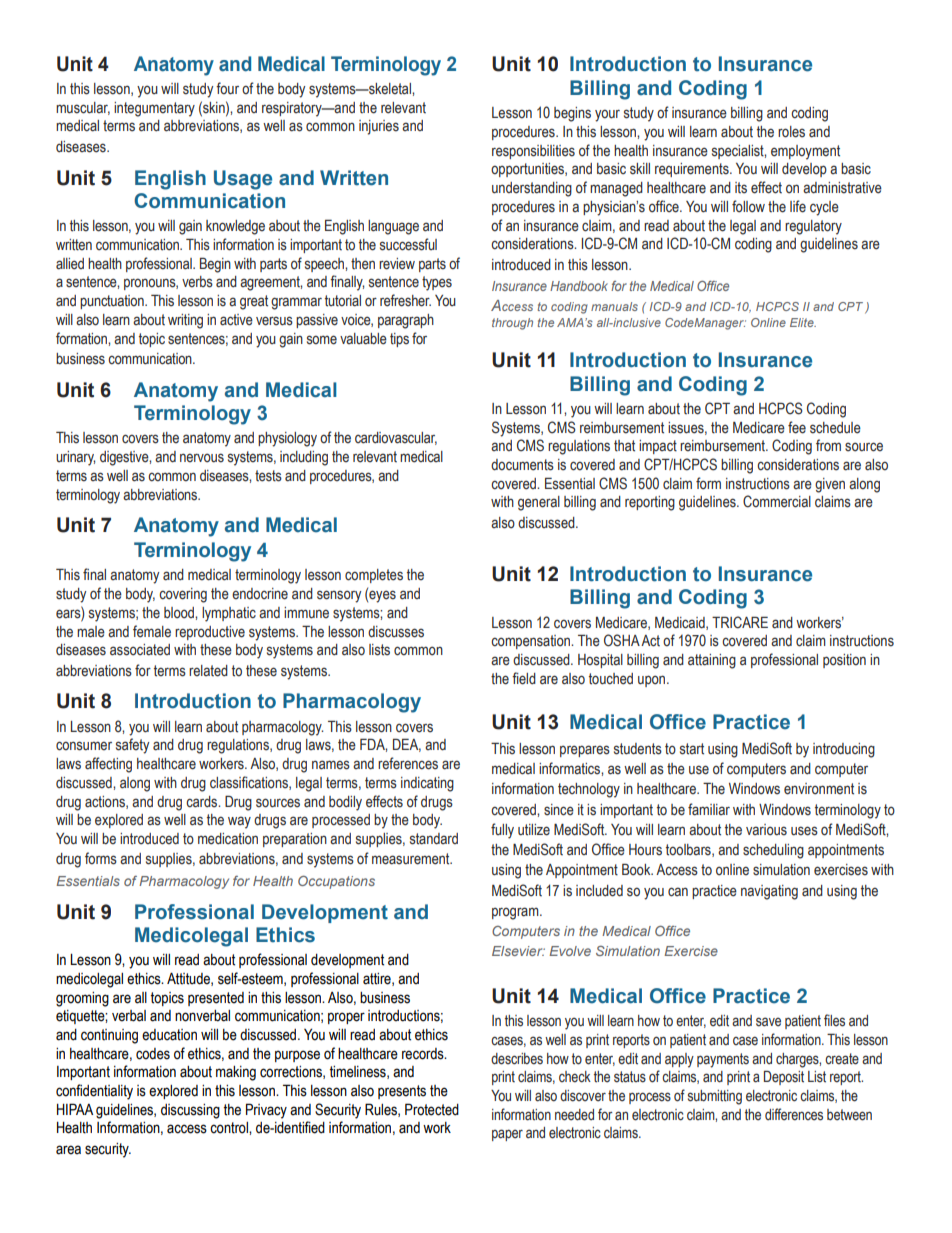  I want to click on roles, so click(791, 132).
